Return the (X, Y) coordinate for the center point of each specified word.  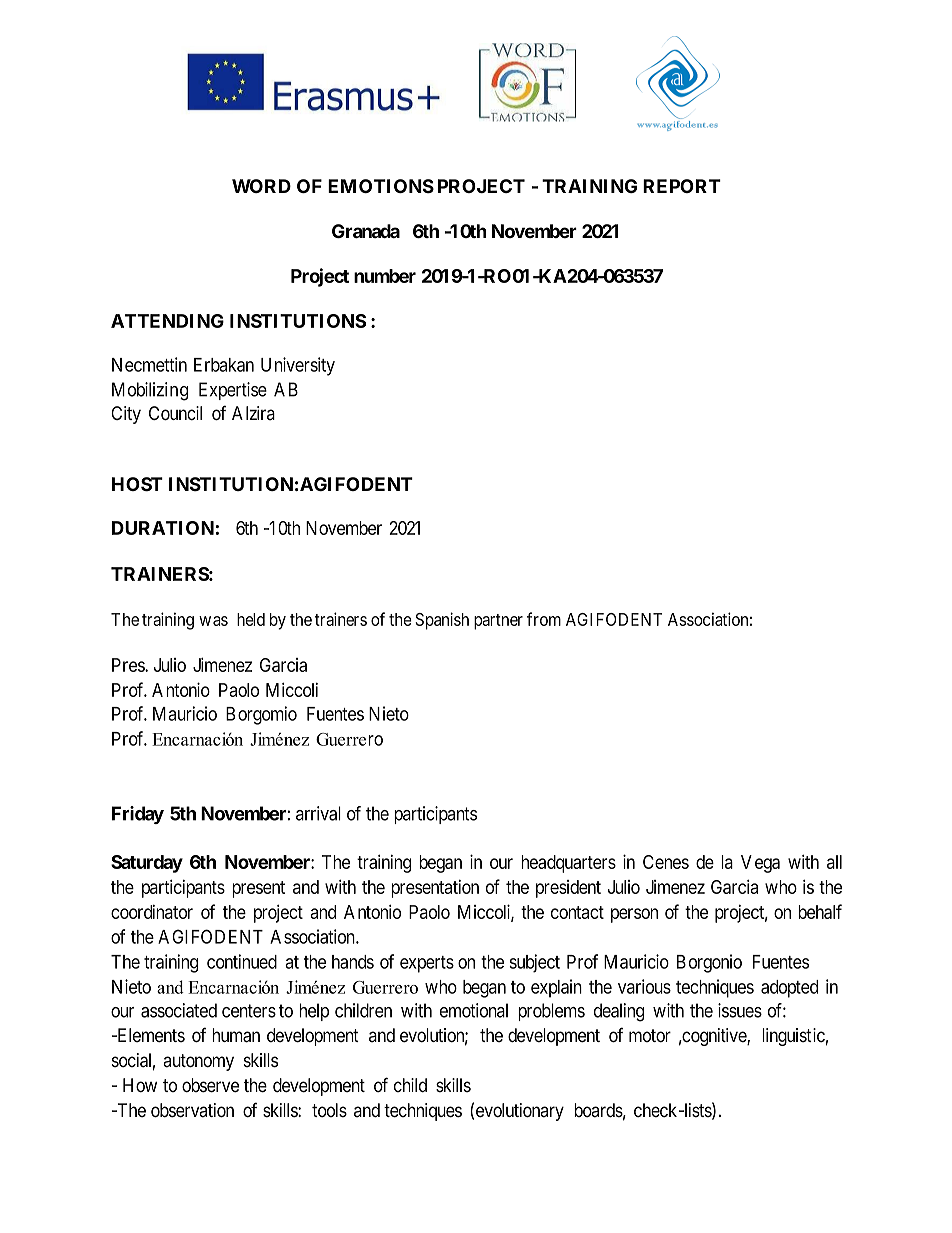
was (213, 621)
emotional (474, 1010)
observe (210, 1085)
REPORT (682, 186)
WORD (261, 186)
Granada (366, 231)
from (544, 619)
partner (498, 622)
